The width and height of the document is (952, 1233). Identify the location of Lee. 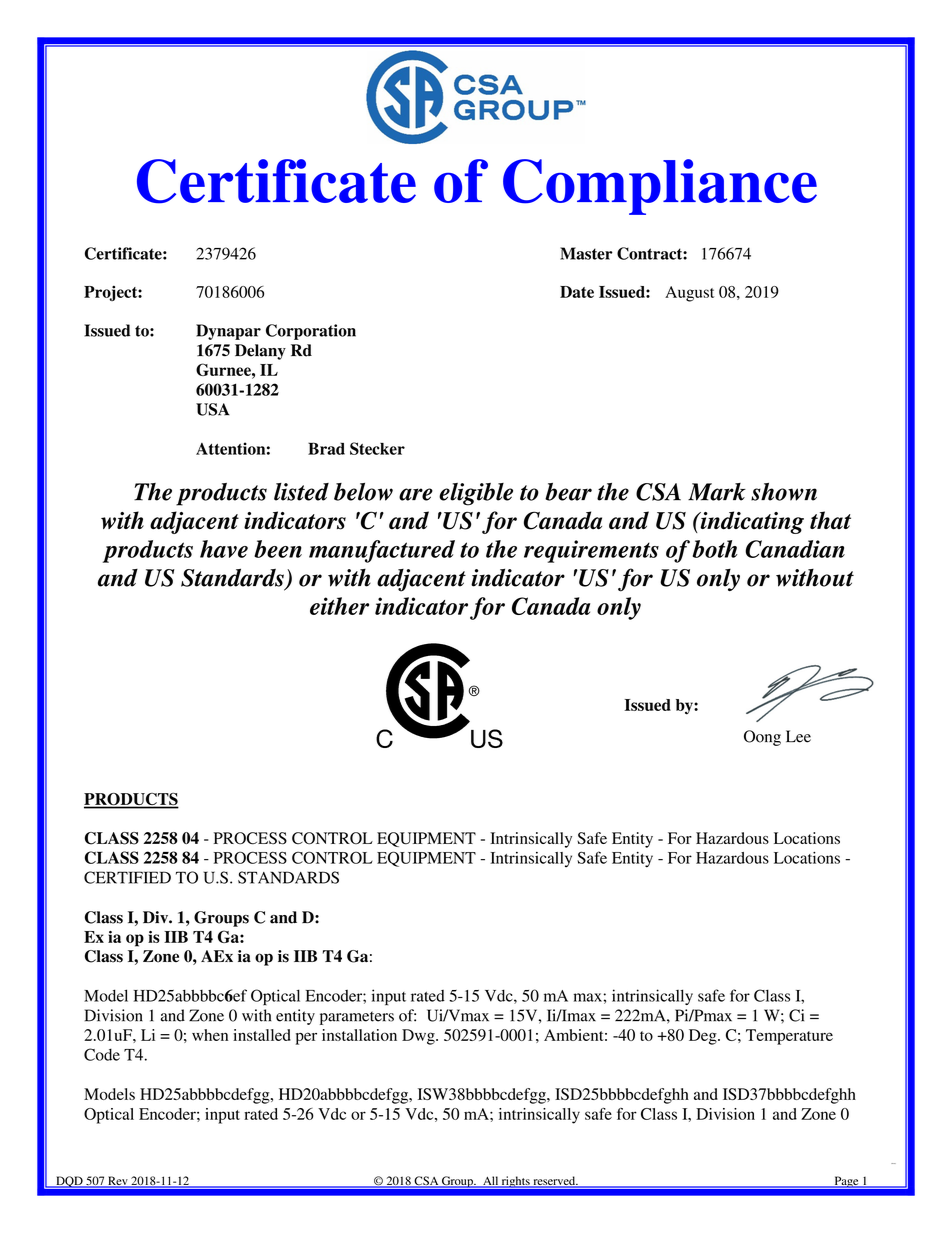
(798, 736).
